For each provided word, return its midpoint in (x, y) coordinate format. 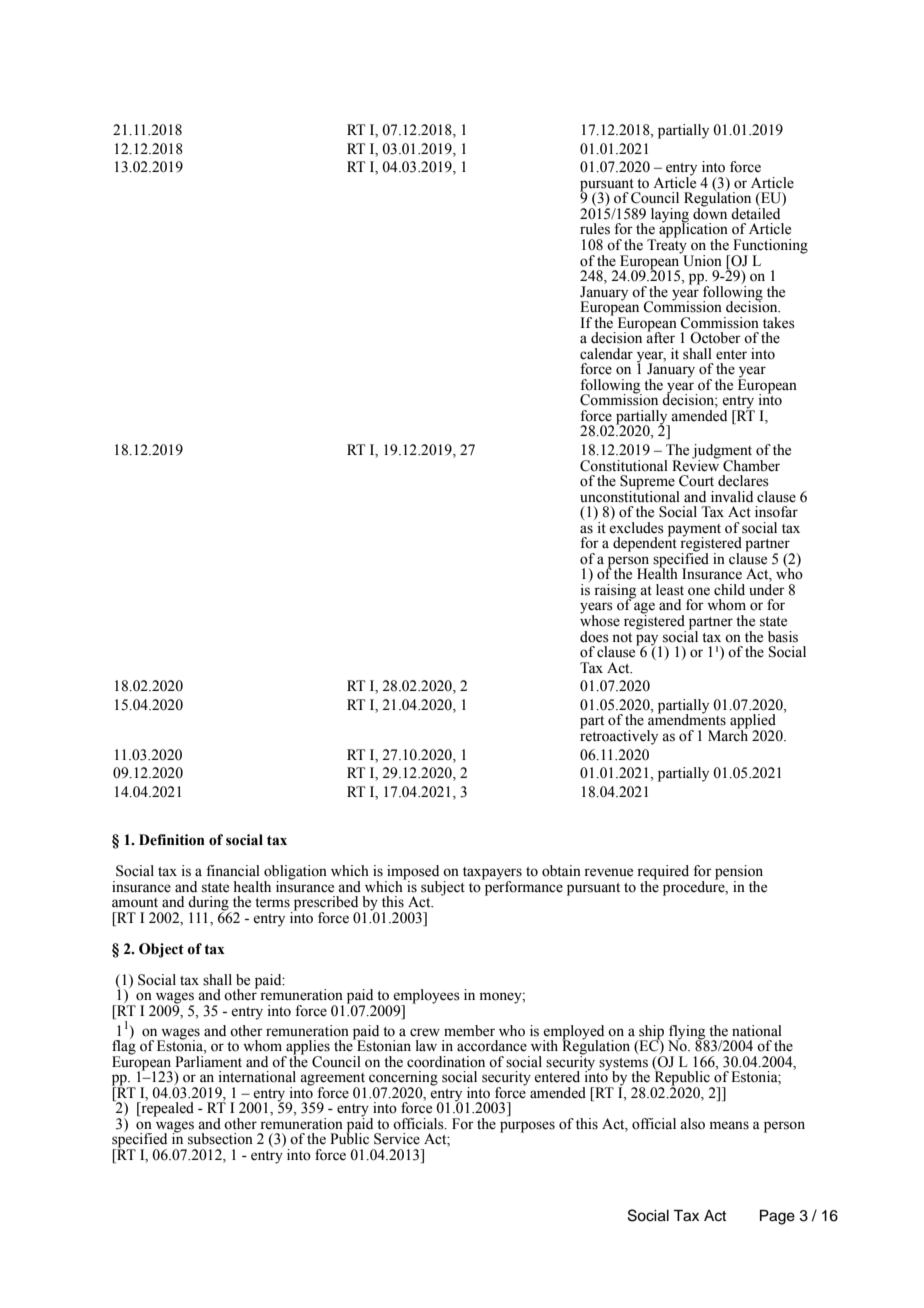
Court (696, 481)
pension (739, 873)
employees (426, 997)
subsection (220, 1139)
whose (600, 620)
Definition (172, 840)
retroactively (619, 736)
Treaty (667, 246)
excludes (636, 526)
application (693, 230)
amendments (687, 719)
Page (777, 1217)
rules (595, 229)
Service (397, 1139)
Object (161, 950)
